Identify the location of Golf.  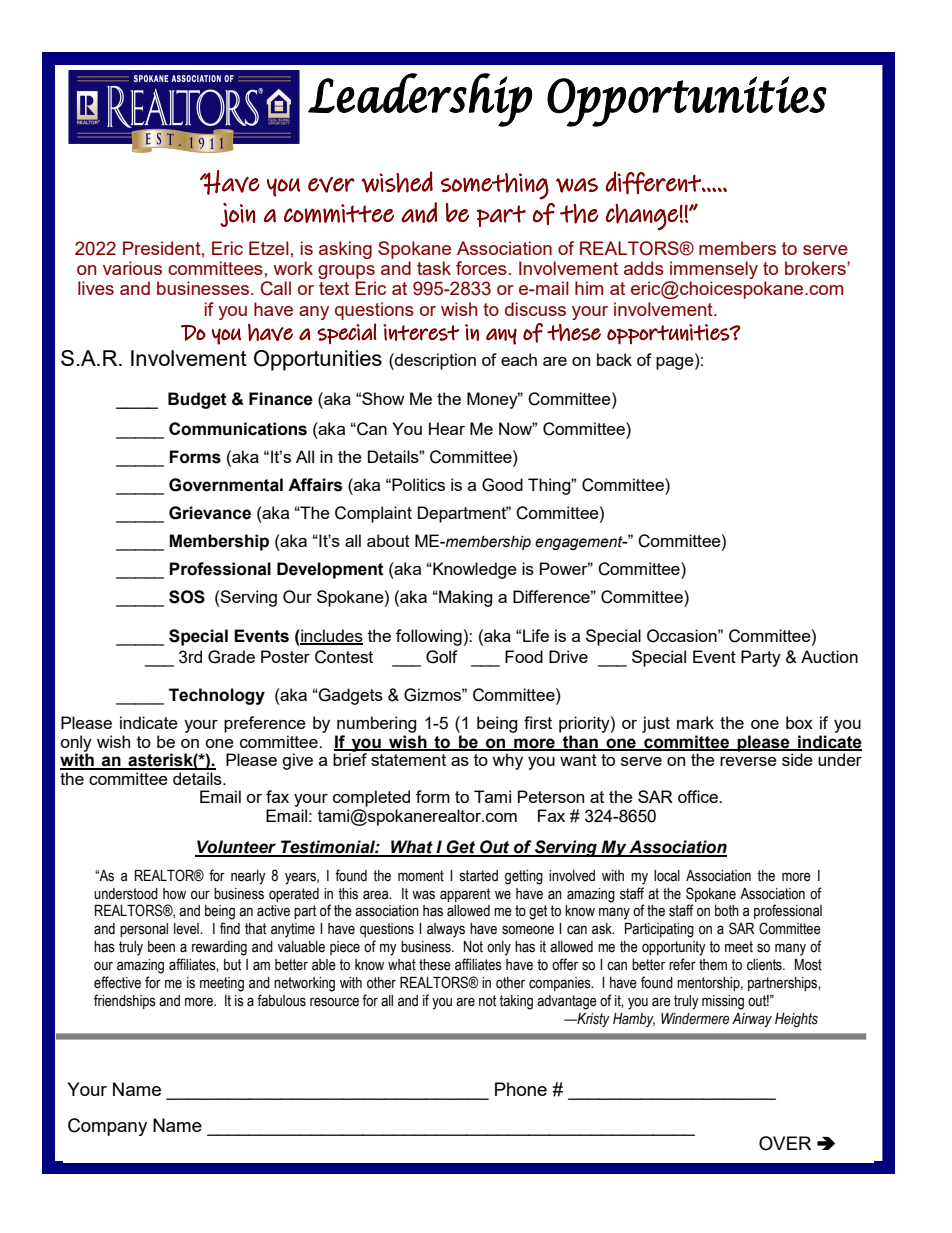
(442, 657).
